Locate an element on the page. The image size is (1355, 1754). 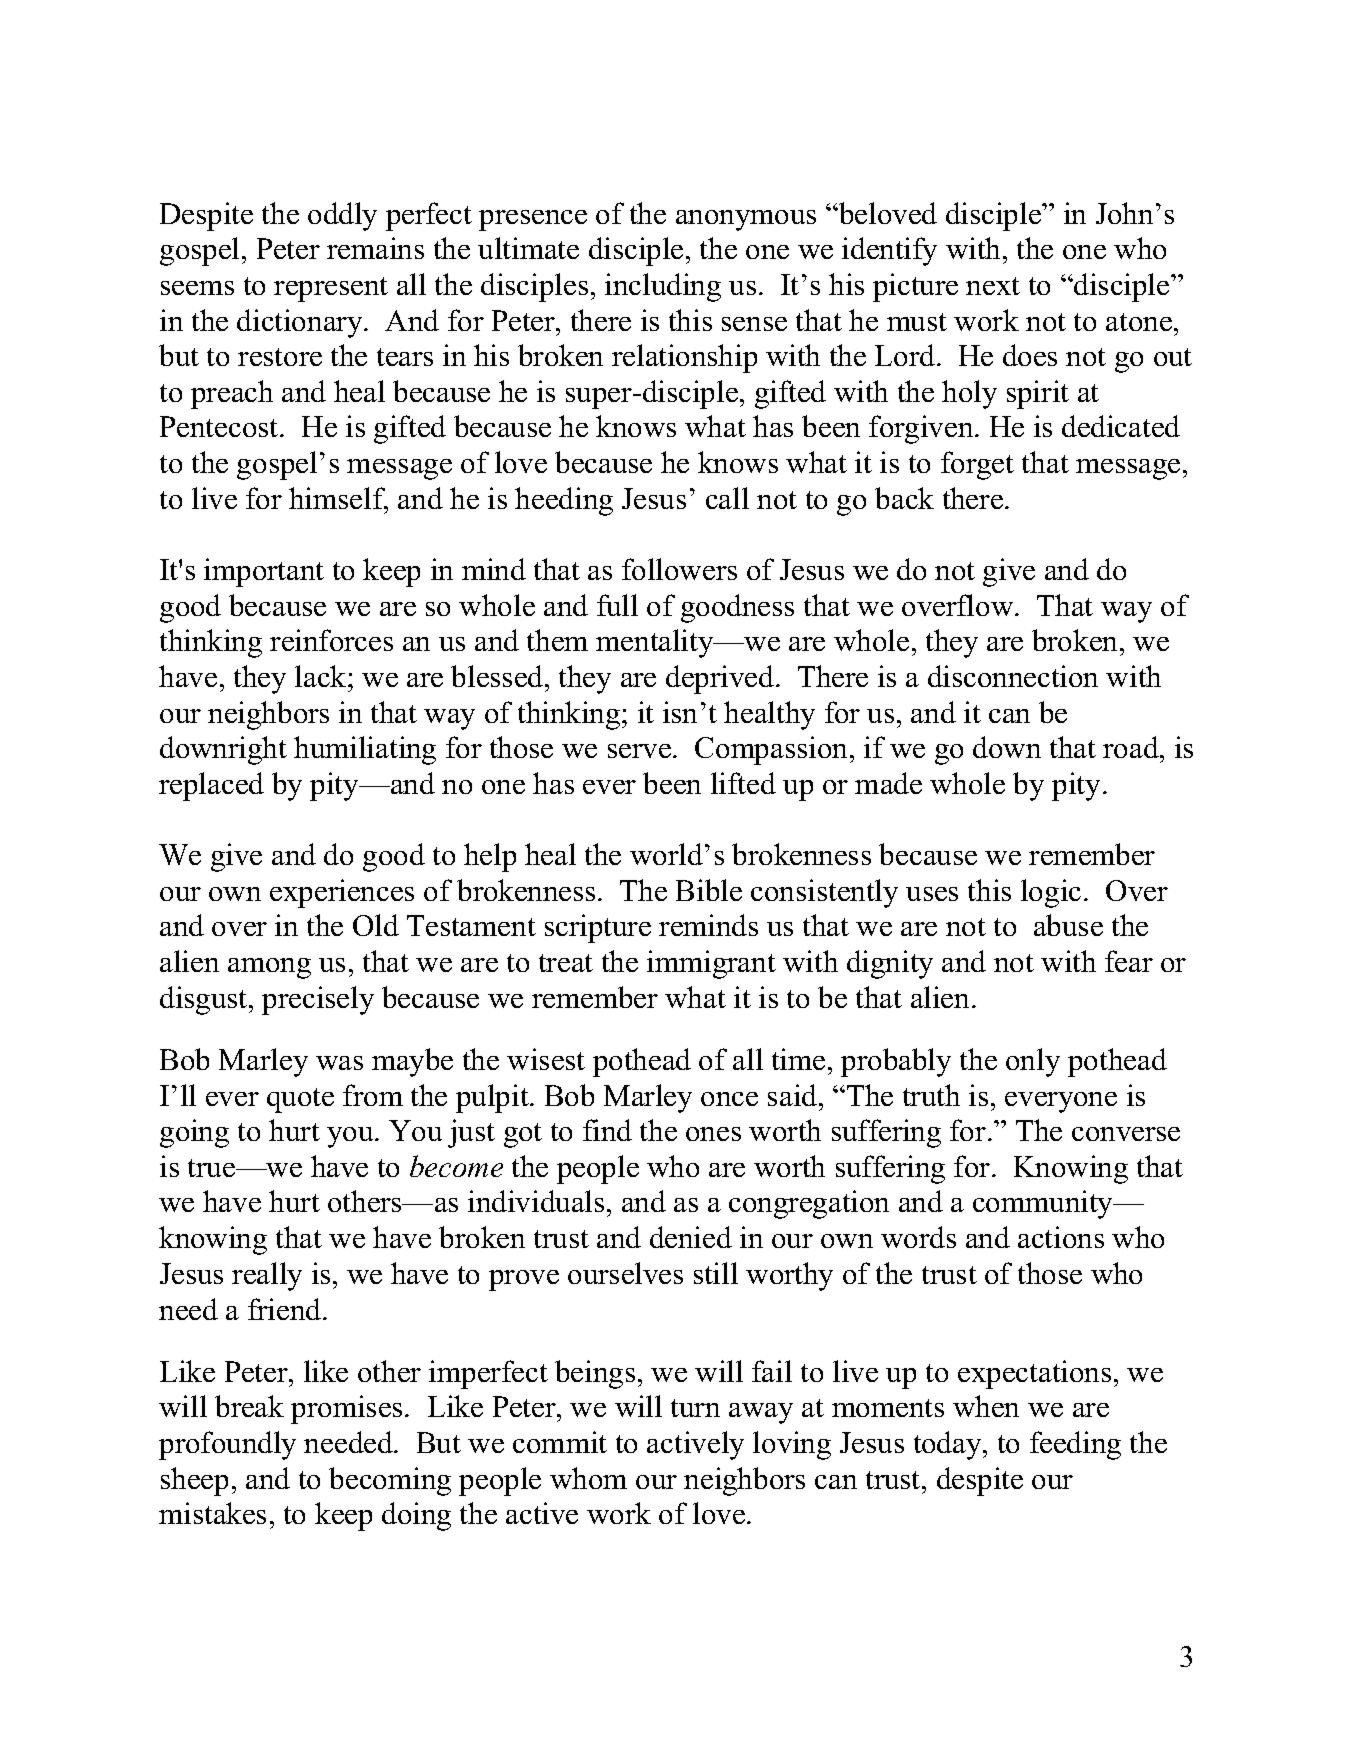
experiences is located at coordinates (342, 893).
